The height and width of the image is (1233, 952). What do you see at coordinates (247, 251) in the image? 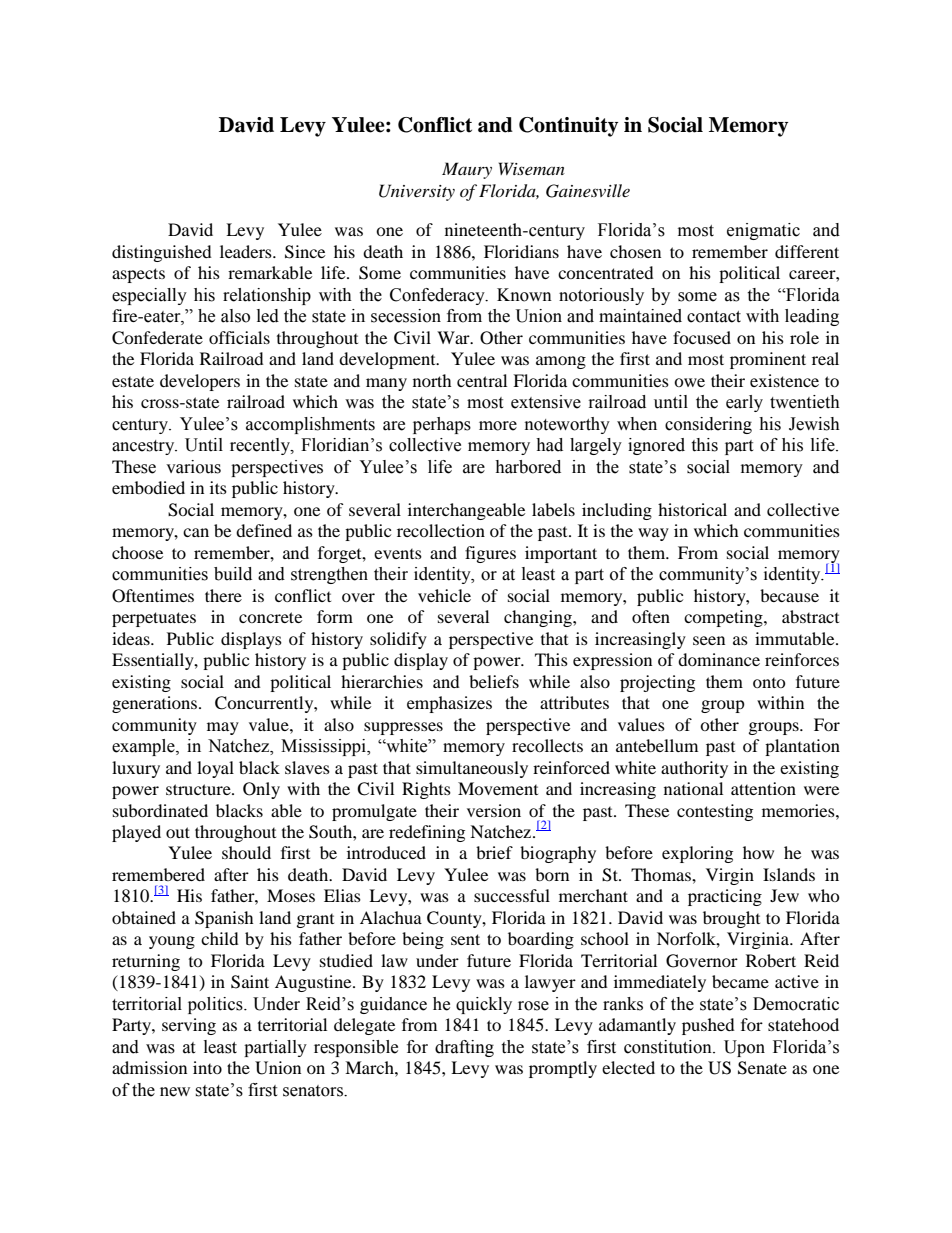
I see `leaders` at bounding box center [247, 251].
